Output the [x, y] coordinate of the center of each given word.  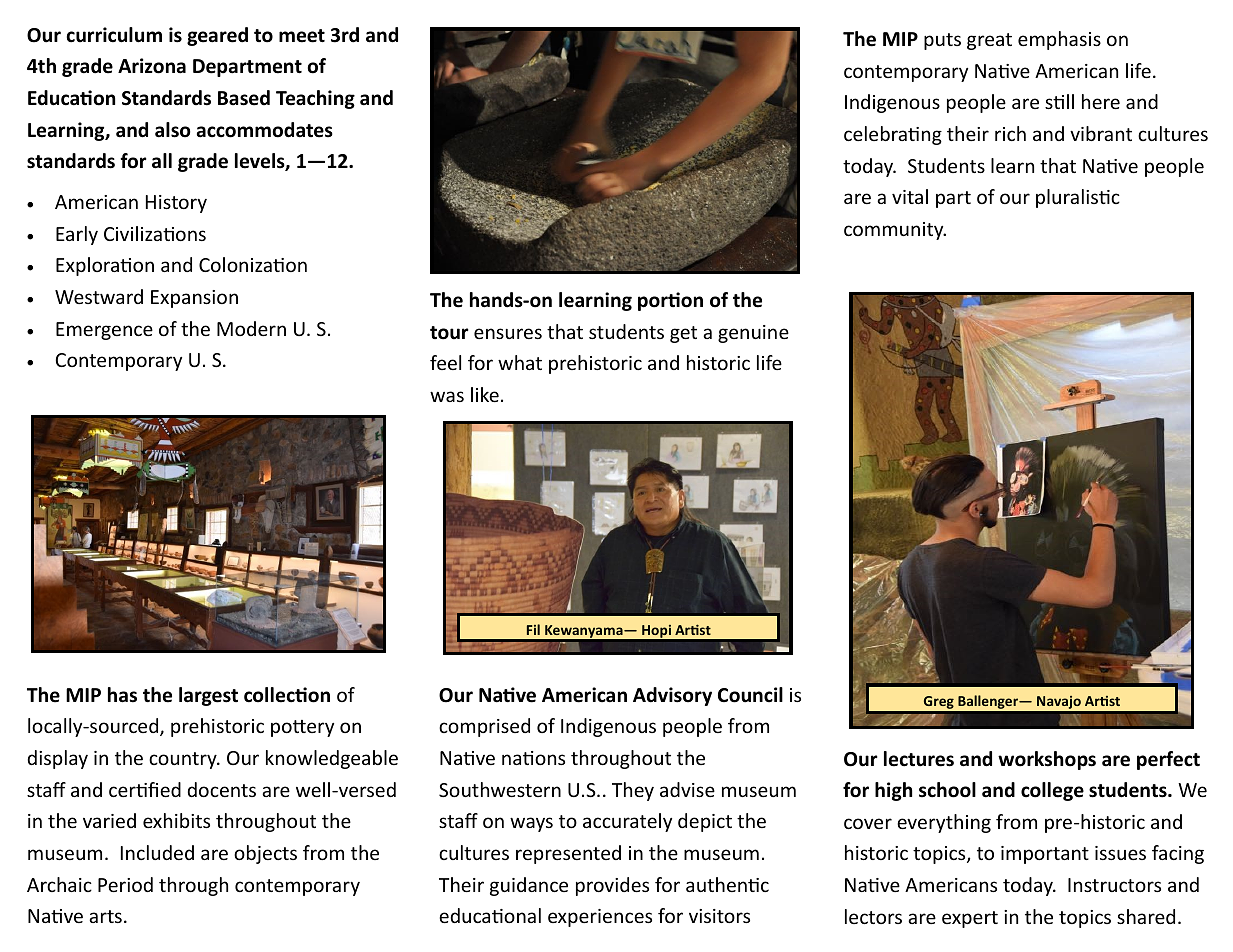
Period [125, 884]
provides [612, 886]
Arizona [152, 66]
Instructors [1114, 885]
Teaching [315, 99]
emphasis [1059, 40]
